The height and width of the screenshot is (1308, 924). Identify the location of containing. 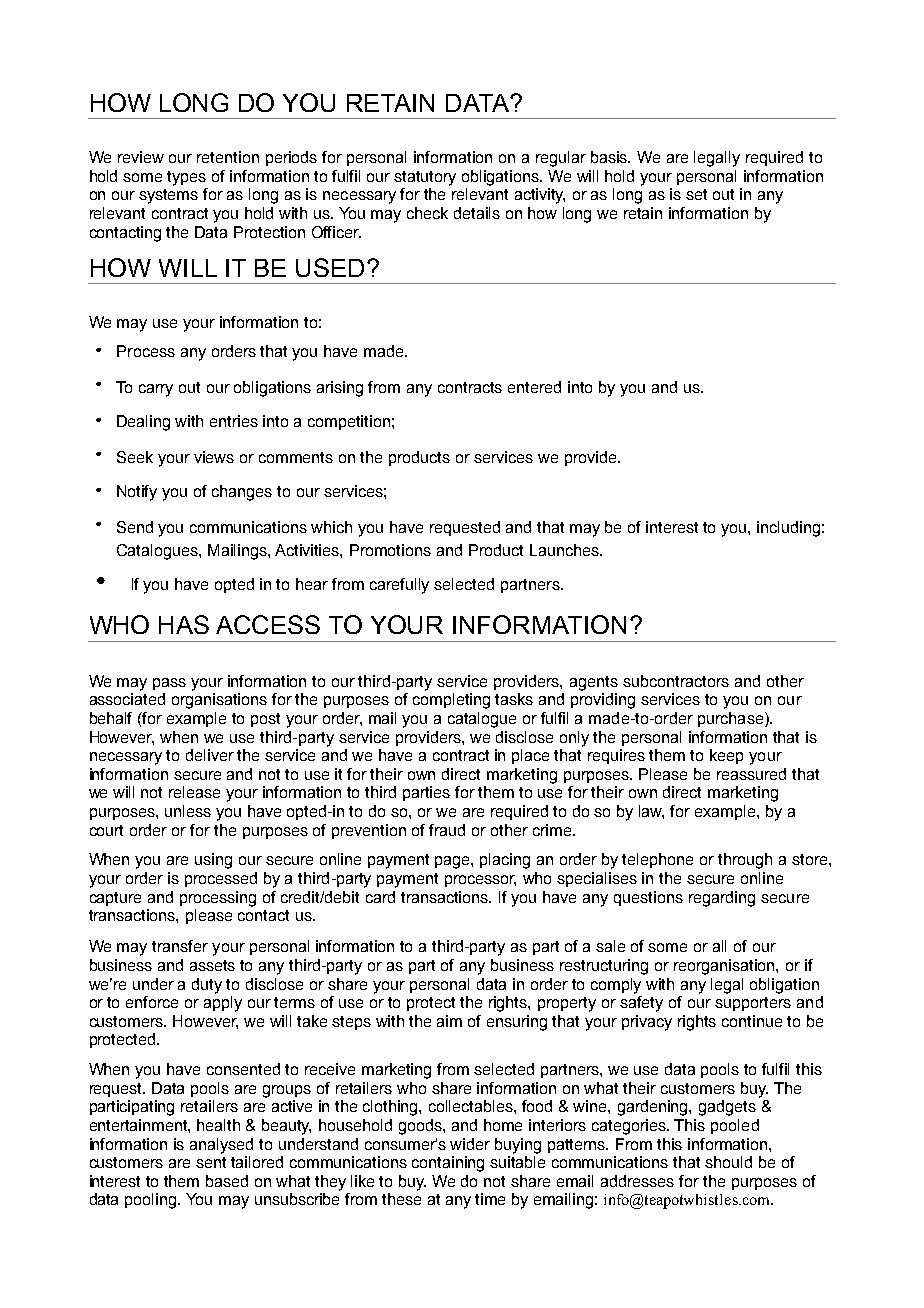
(448, 1164).
